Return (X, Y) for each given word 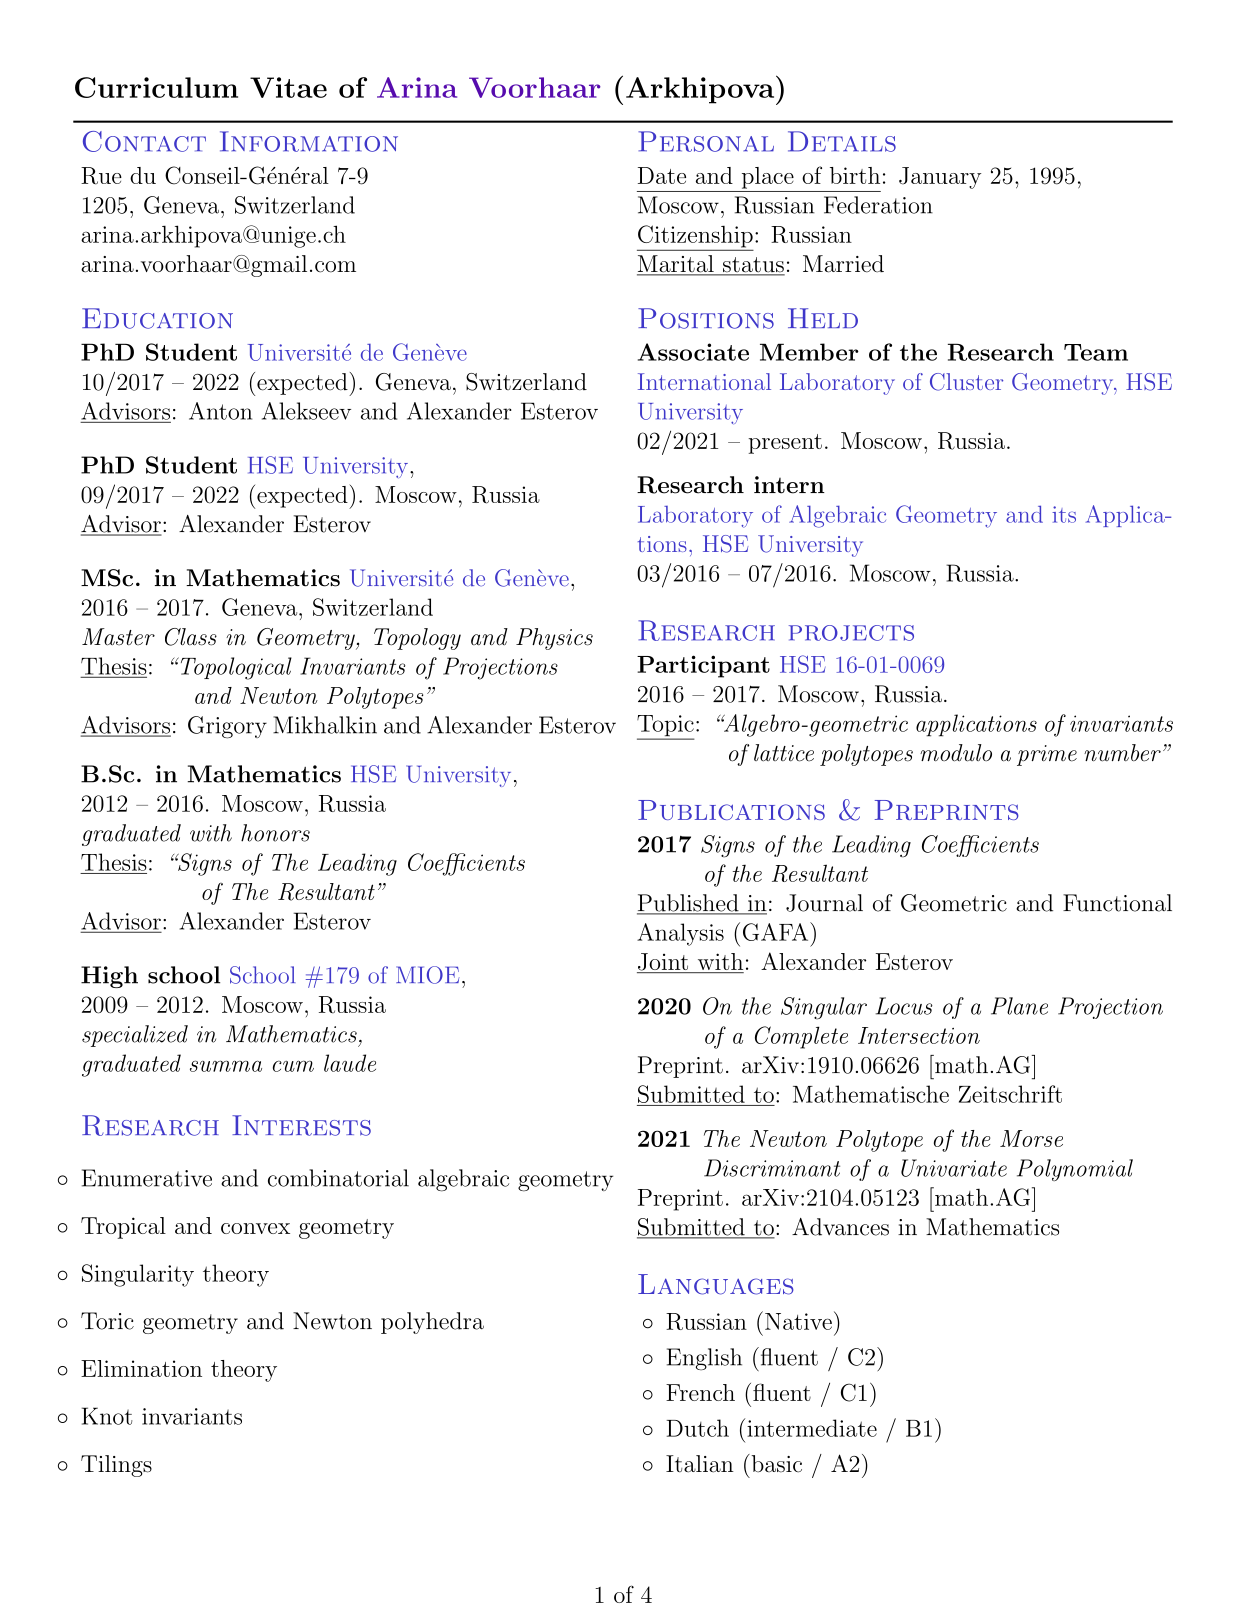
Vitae (288, 87)
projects (851, 633)
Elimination (141, 1368)
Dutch (697, 1428)
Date (662, 175)
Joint (664, 963)
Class (191, 637)
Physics (554, 639)
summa (226, 1066)
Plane (1019, 1006)
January (940, 178)
